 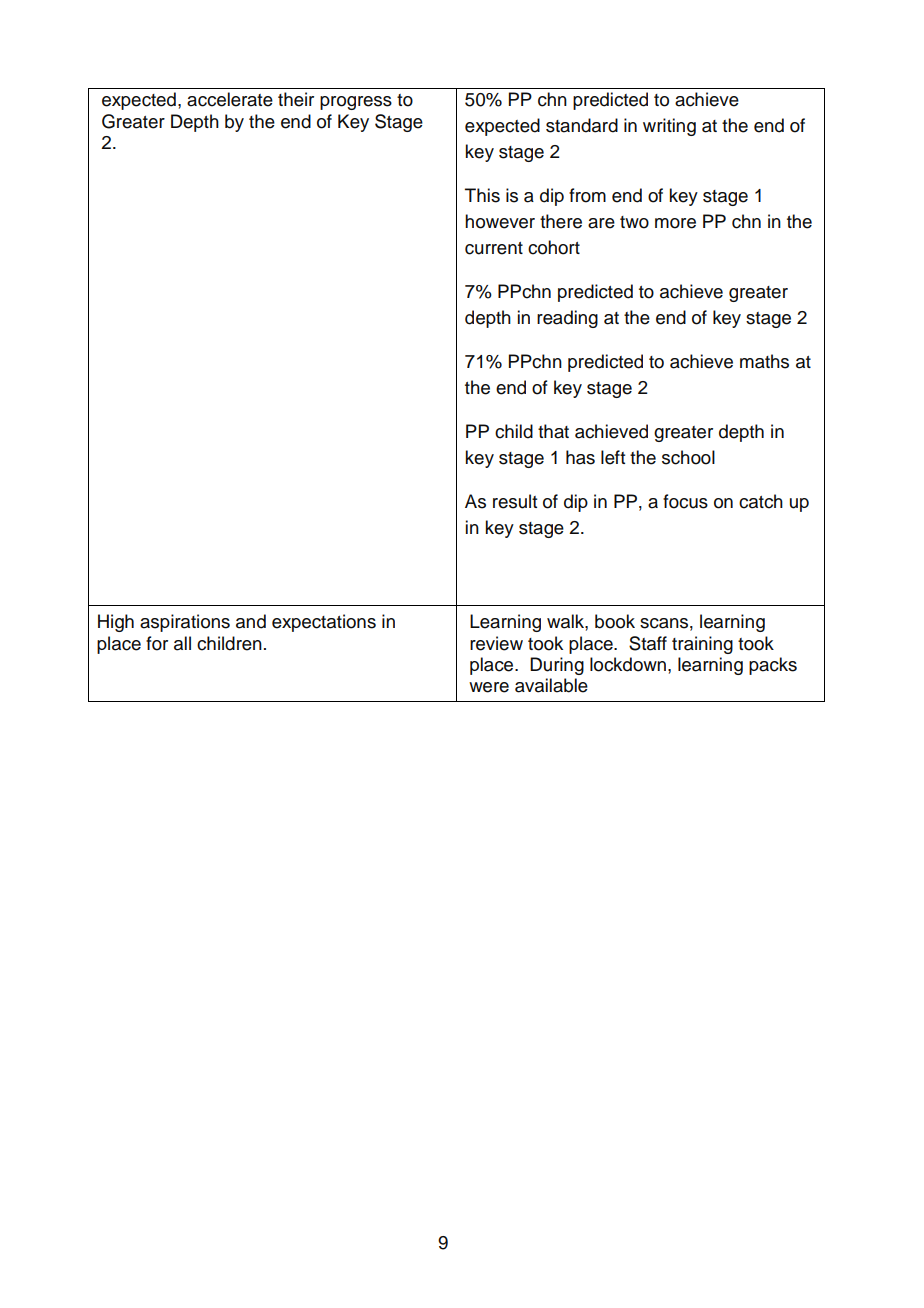 I want to click on all, so click(x=182, y=643).
